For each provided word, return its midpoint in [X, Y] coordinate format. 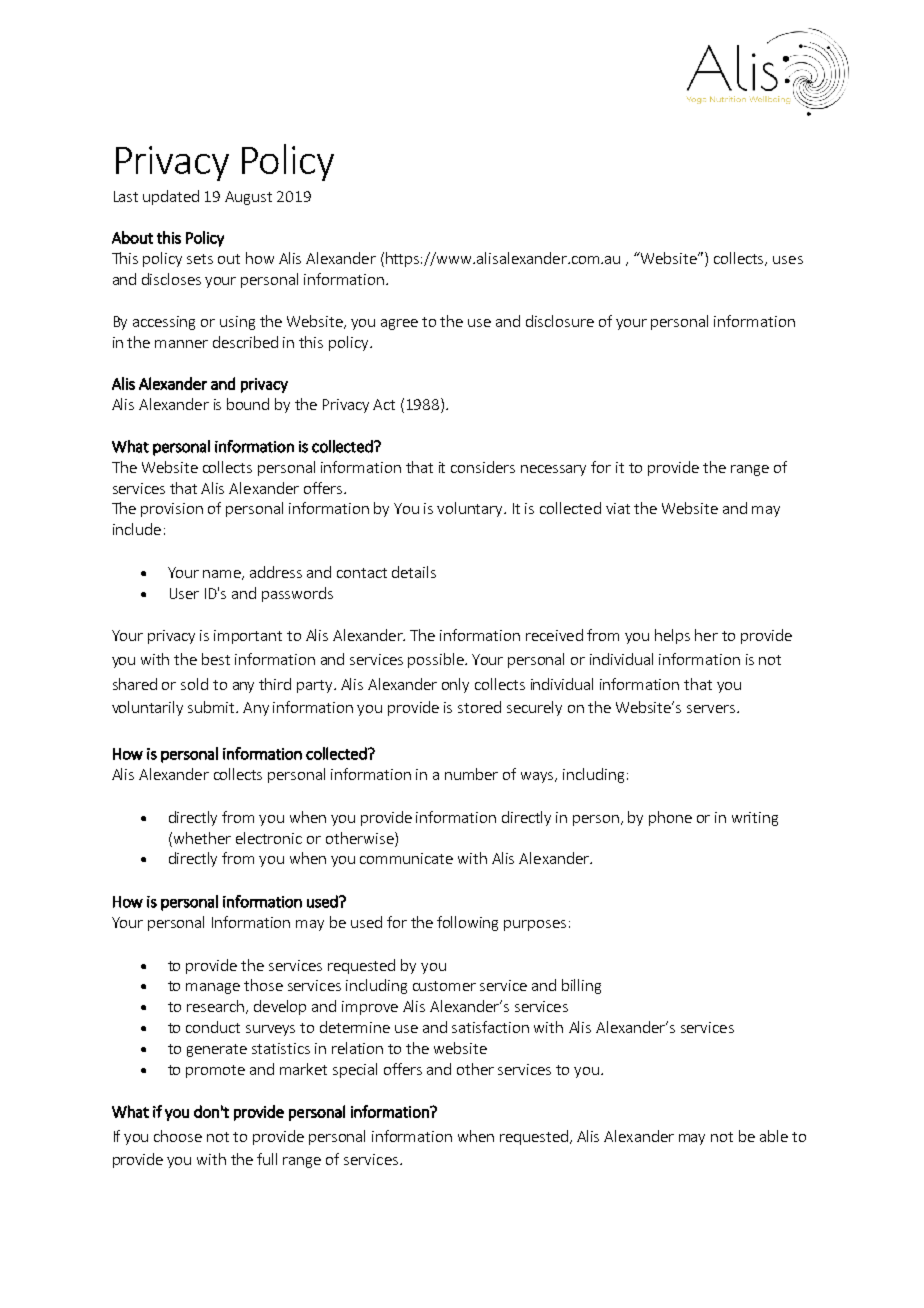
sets [200, 259]
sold [194, 684]
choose [178, 1136]
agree [399, 324]
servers [712, 709]
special [355, 1070]
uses [788, 260]
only [455, 685]
